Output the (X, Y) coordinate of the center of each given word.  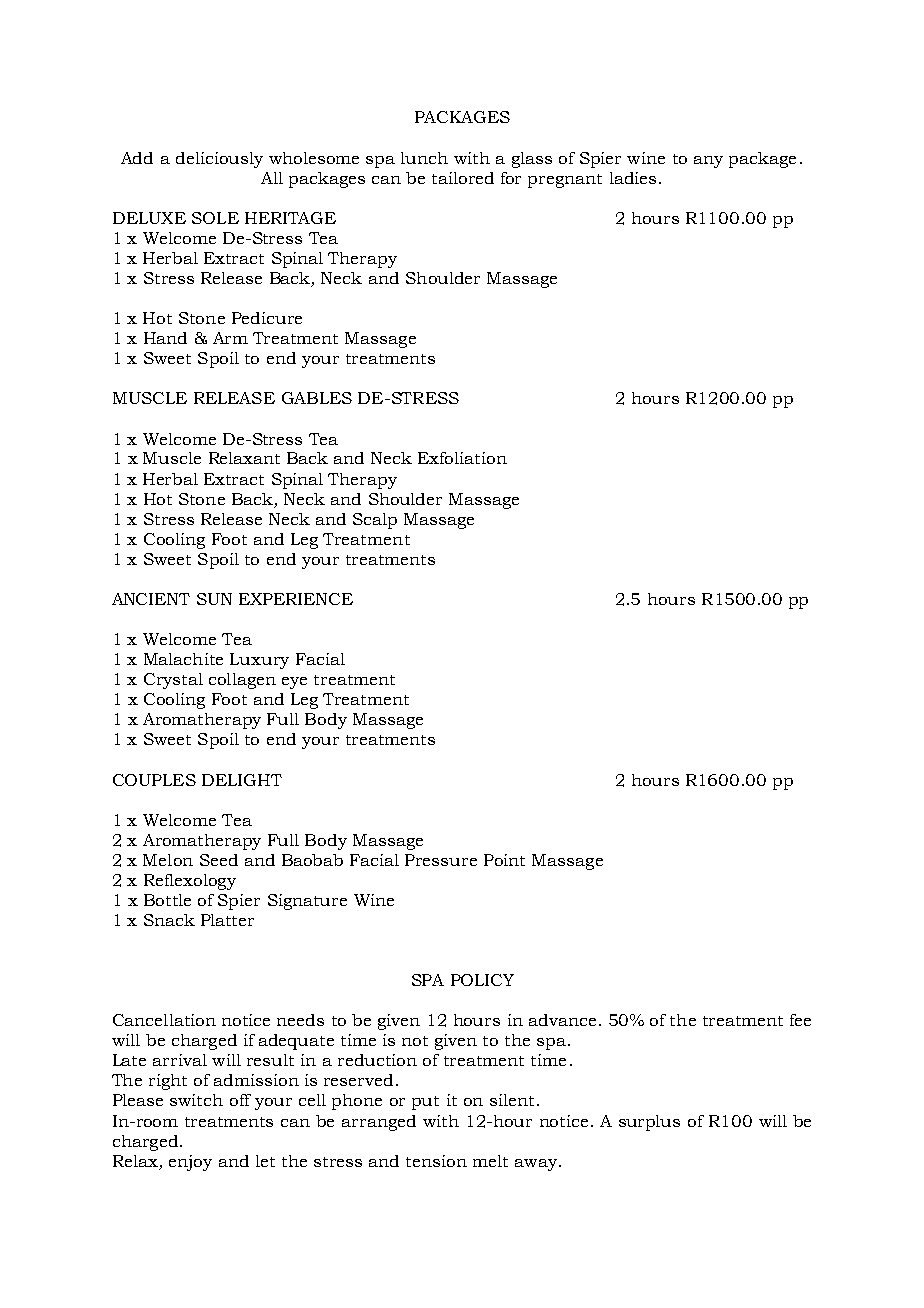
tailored (463, 178)
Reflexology (190, 882)
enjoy (190, 1163)
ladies (633, 178)
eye (294, 683)
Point (504, 860)
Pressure (441, 860)
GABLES (317, 398)
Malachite (183, 659)
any (708, 162)
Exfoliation (462, 458)
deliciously (219, 160)
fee (800, 1020)
